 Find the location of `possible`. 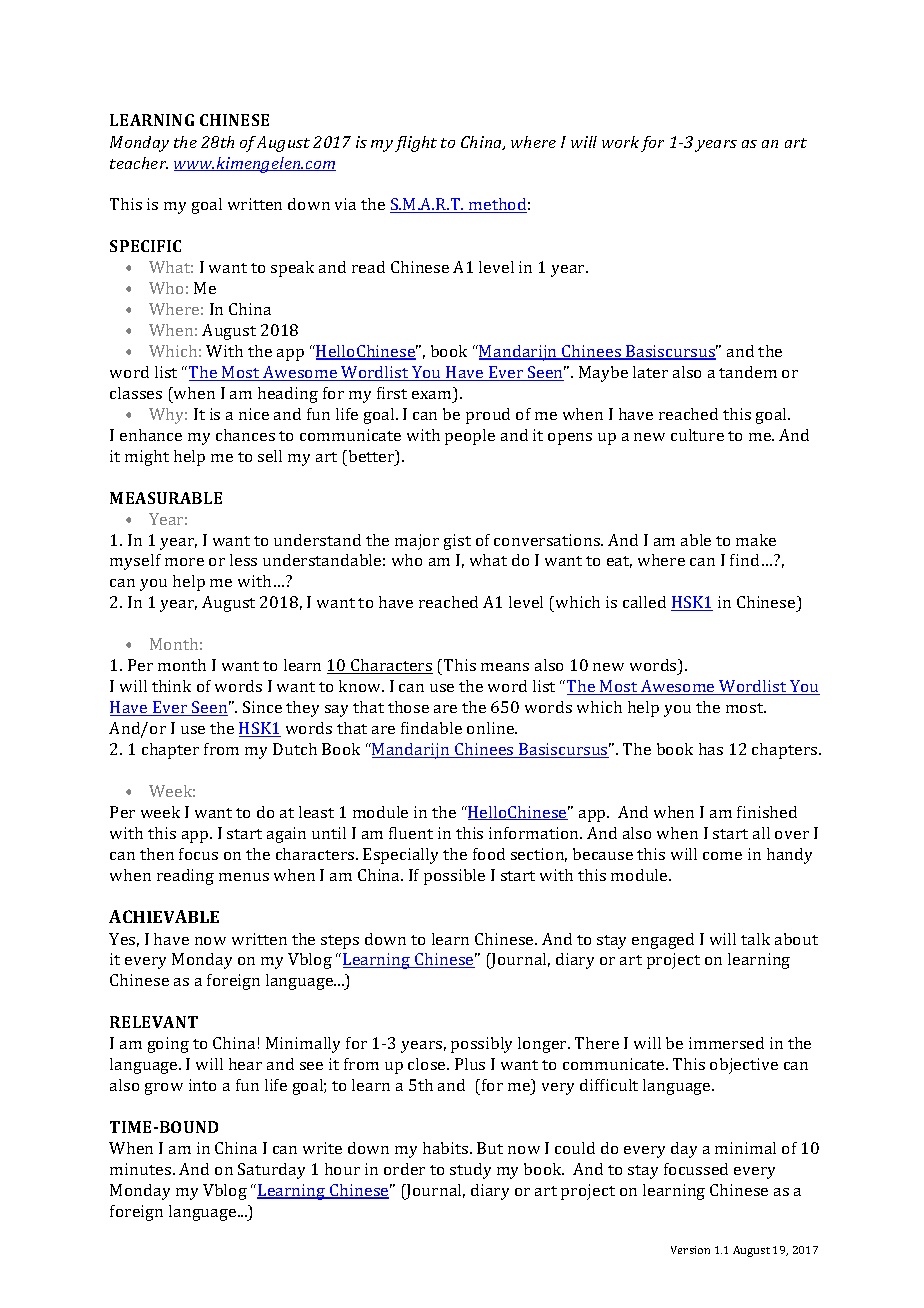

possible is located at coordinates (454, 877).
